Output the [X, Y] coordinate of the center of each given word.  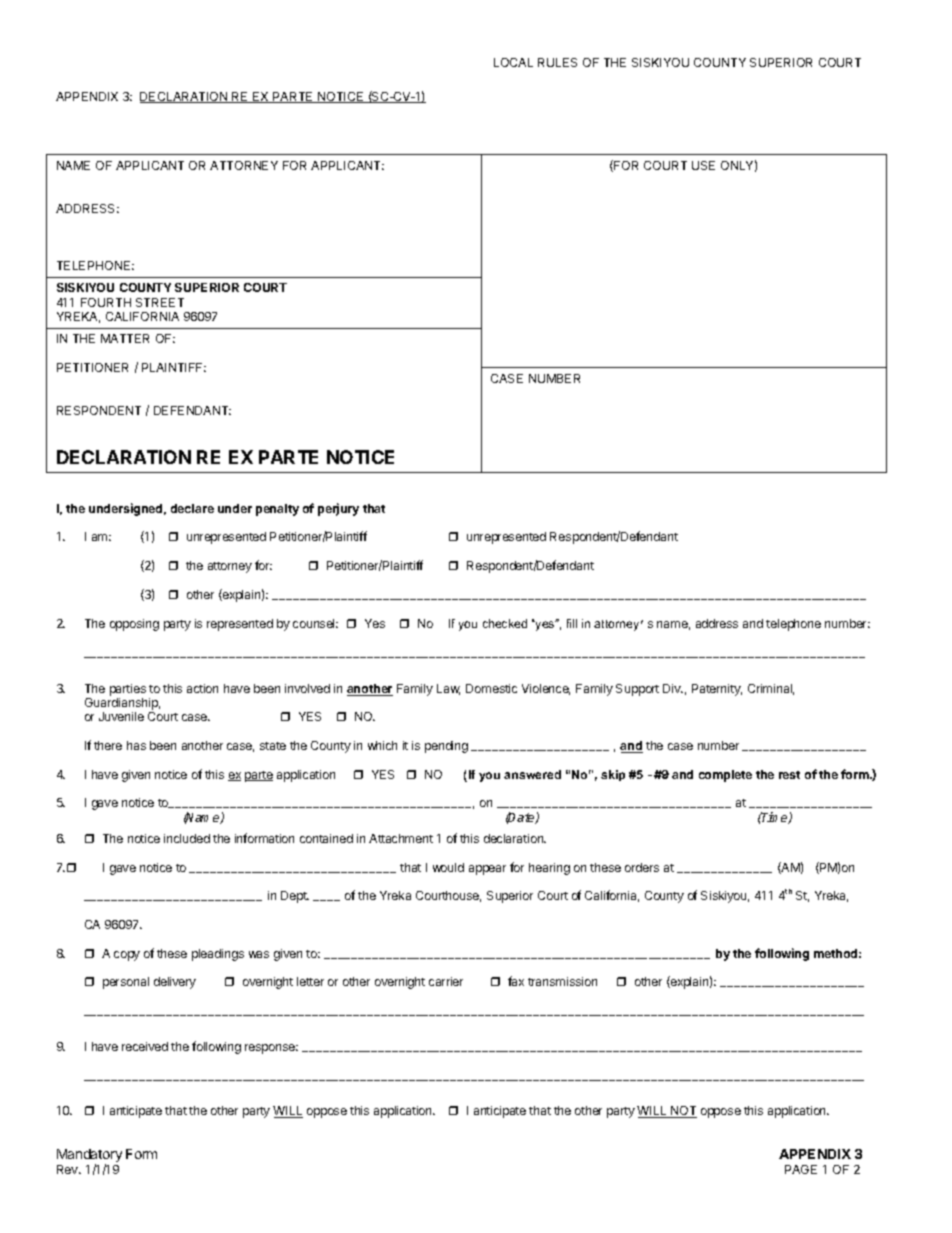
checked [505, 623]
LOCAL [513, 62]
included [187, 838]
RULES [557, 62]
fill [572, 623]
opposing [134, 625]
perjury [338, 509]
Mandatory [89, 1157]
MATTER [125, 338]
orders [642, 867]
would [448, 867]
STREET [160, 302]
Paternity [717, 690]
